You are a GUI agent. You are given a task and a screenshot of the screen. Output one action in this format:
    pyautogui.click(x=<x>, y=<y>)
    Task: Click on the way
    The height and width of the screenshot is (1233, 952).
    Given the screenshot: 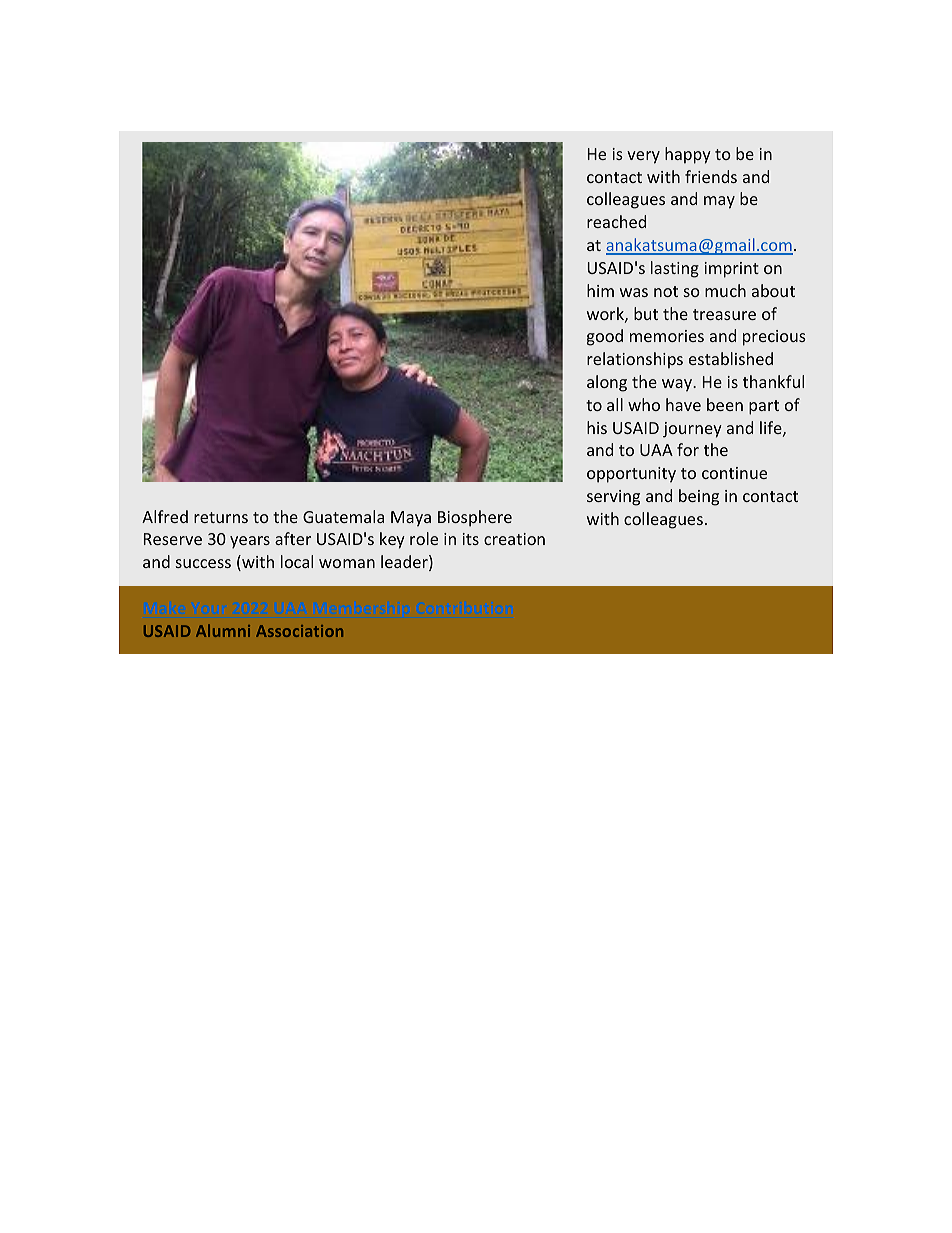 What is the action you would take?
    pyautogui.click(x=678, y=385)
